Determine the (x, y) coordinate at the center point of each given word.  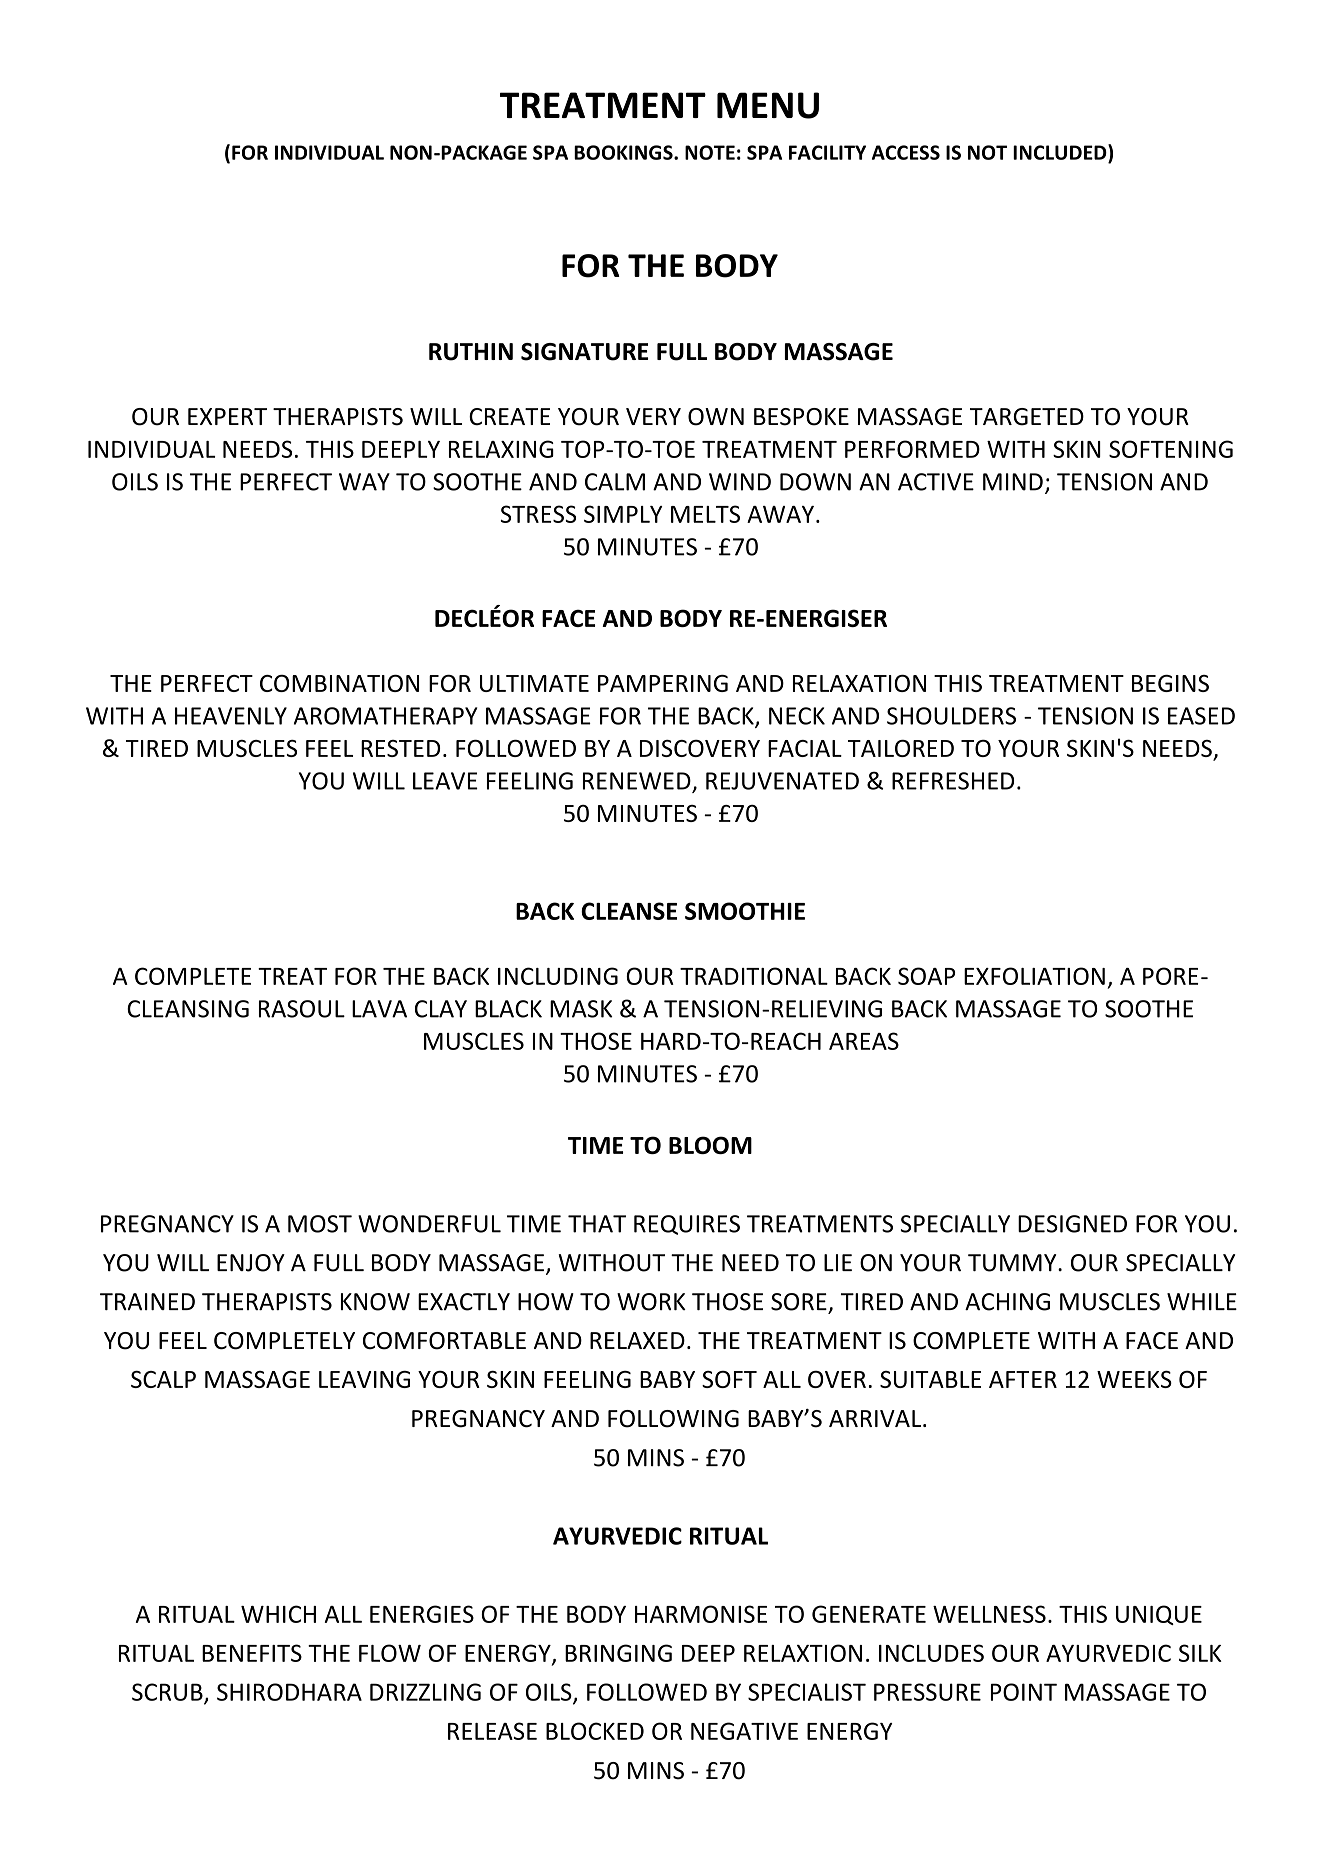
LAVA (379, 1009)
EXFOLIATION (1034, 976)
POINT (1024, 1692)
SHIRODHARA (289, 1692)
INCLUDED (1061, 152)
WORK (651, 1302)
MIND (1013, 482)
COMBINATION (339, 683)
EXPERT (227, 416)
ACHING (1007, 1302)
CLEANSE (629, 911)
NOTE (710, 152)
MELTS (705, 514)
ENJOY (251, 1263)
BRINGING (618, 1653)
